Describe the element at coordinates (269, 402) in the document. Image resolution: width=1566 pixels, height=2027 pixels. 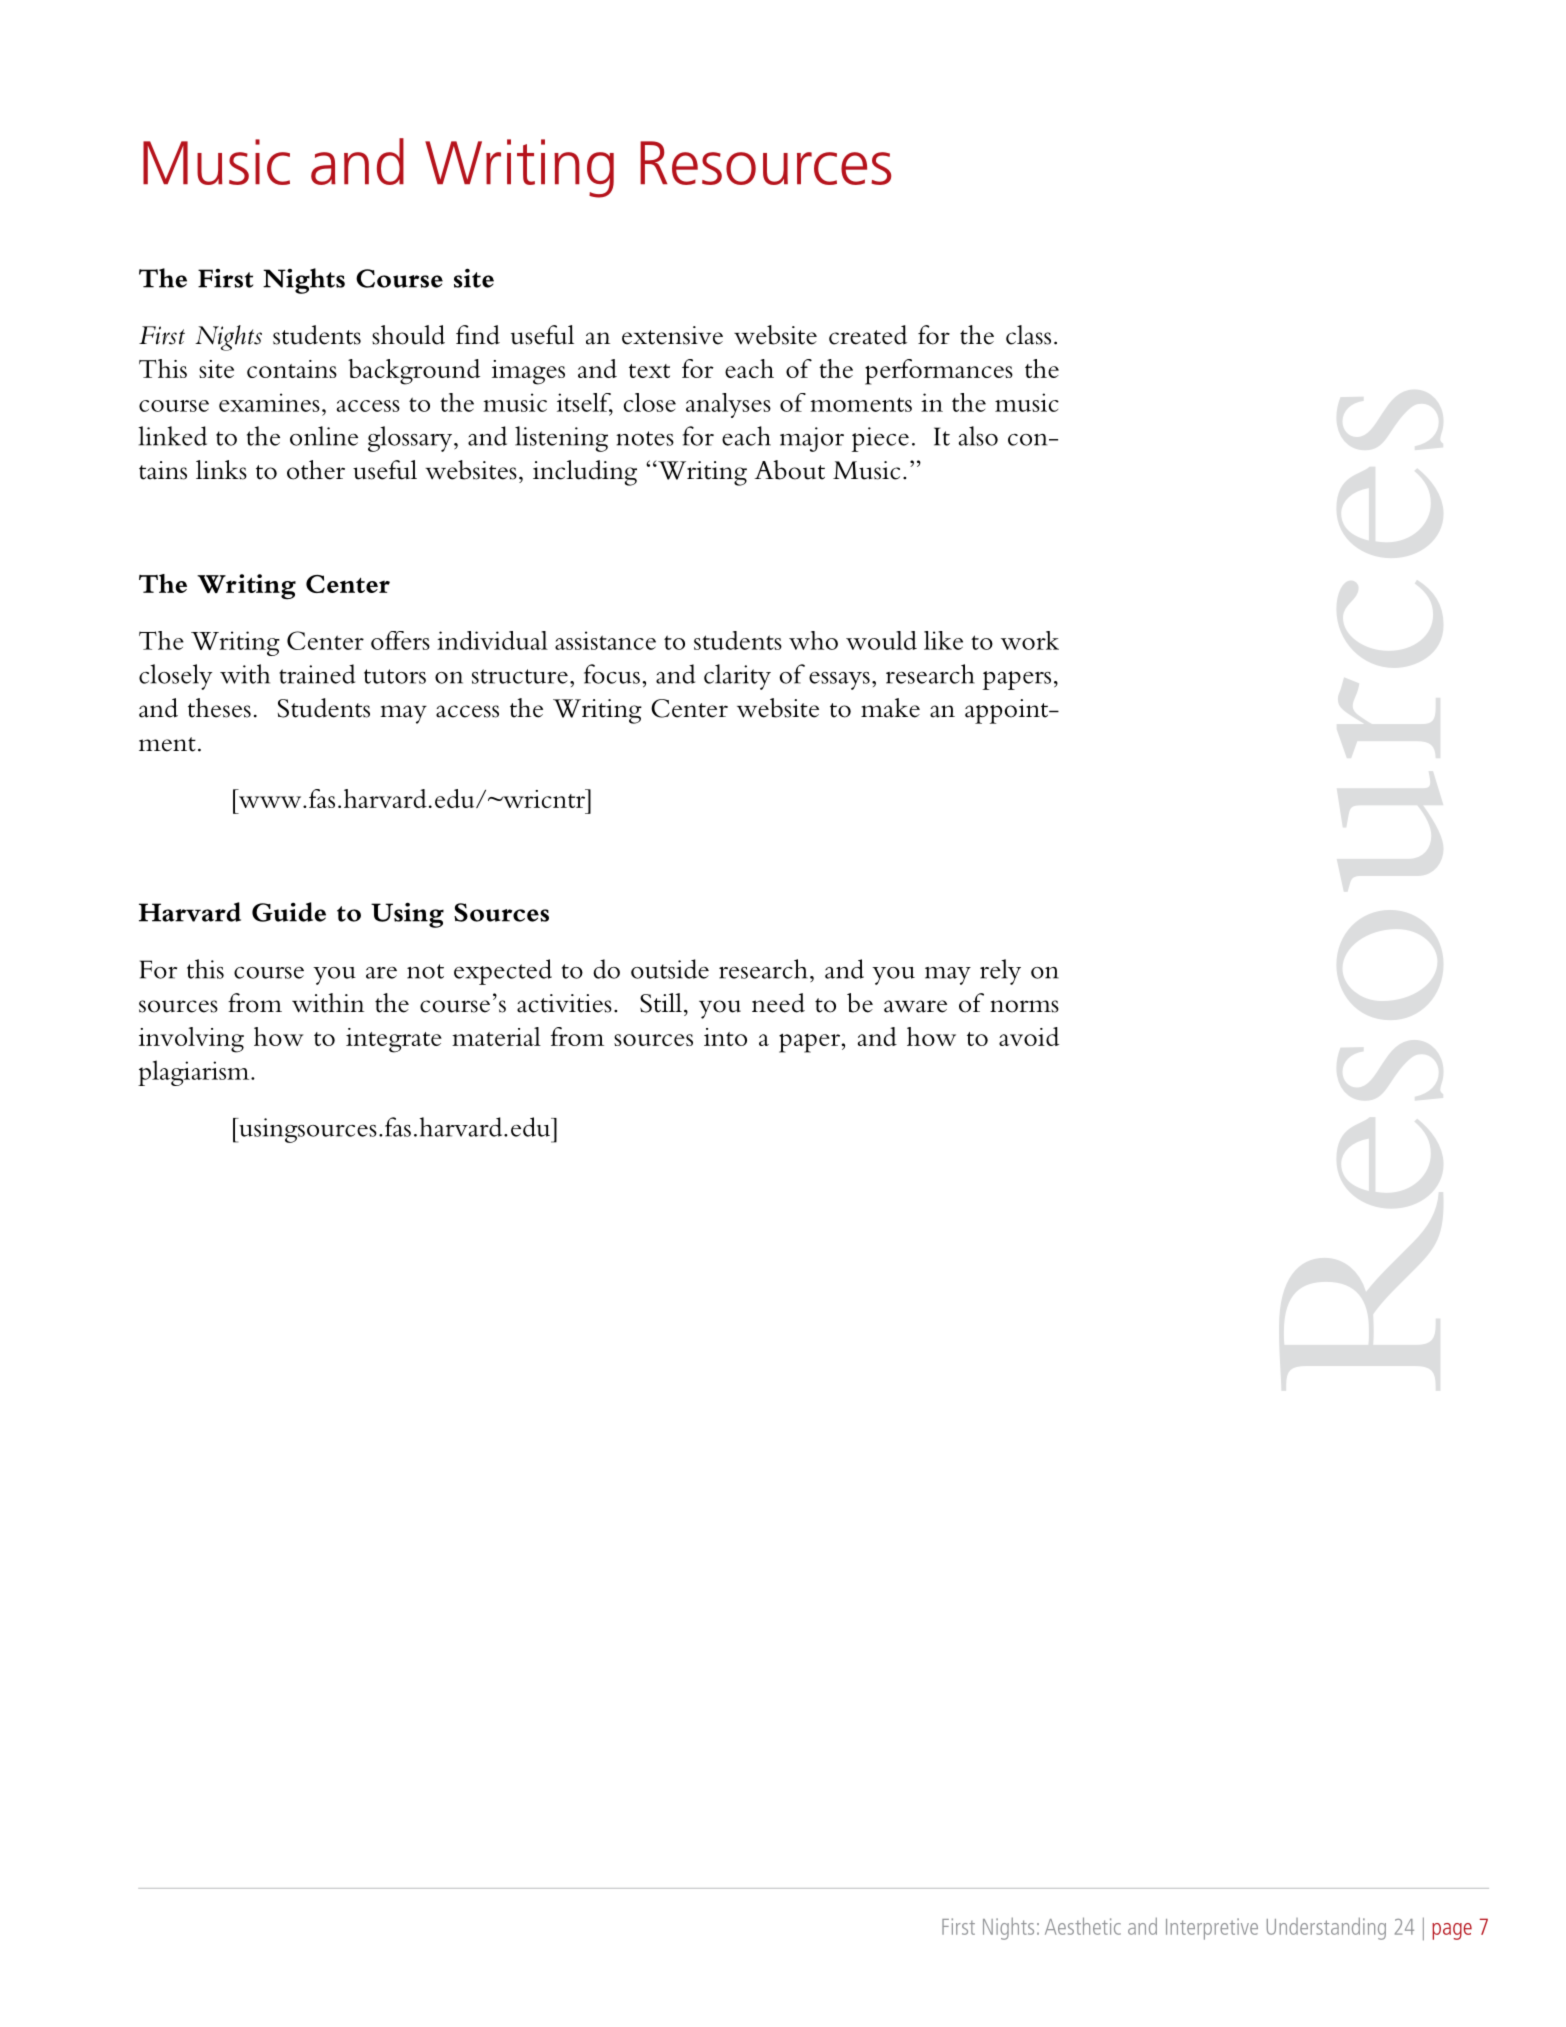
I see `examines` at that location.
